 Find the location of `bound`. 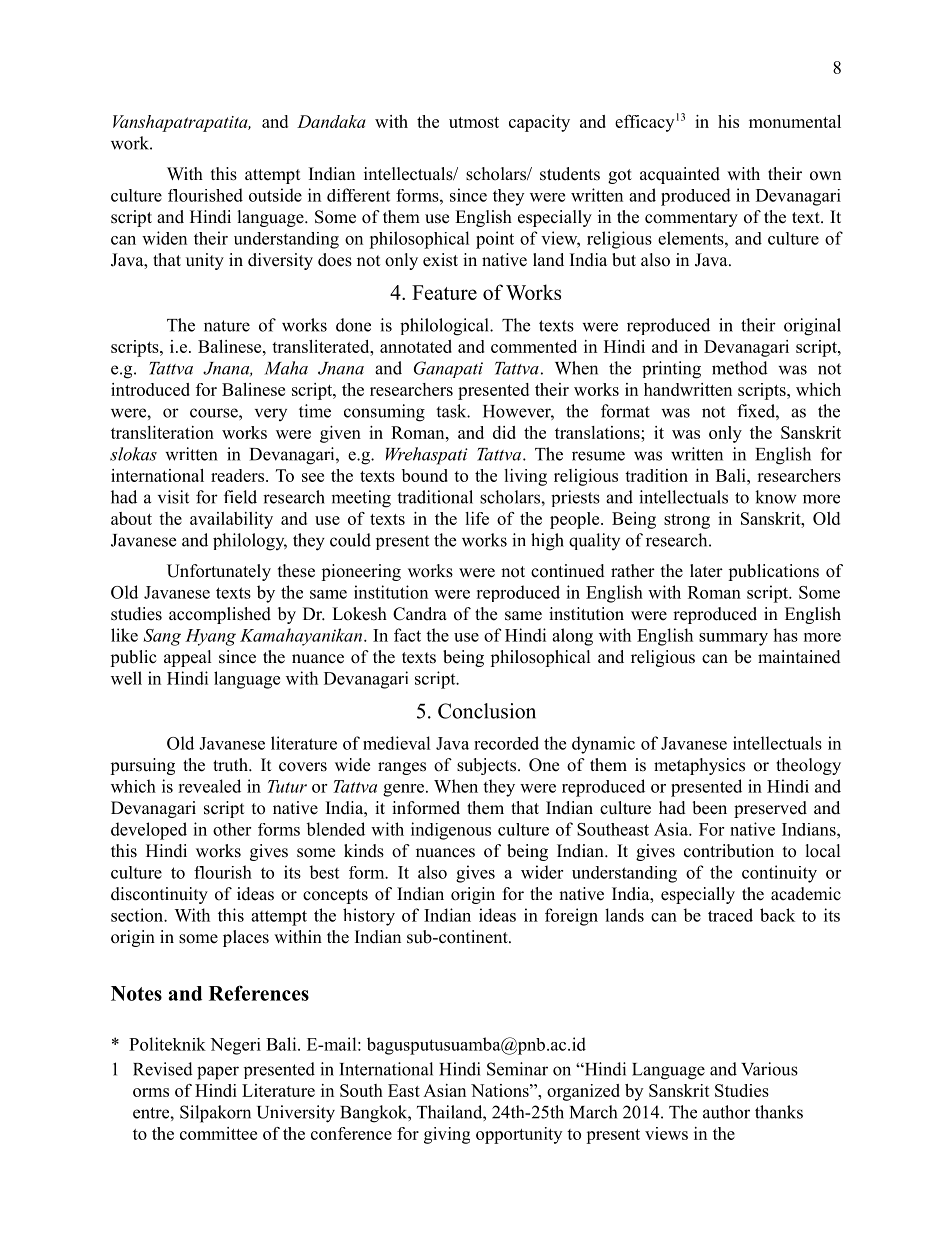

bound is located at coordinates (425, 475).
